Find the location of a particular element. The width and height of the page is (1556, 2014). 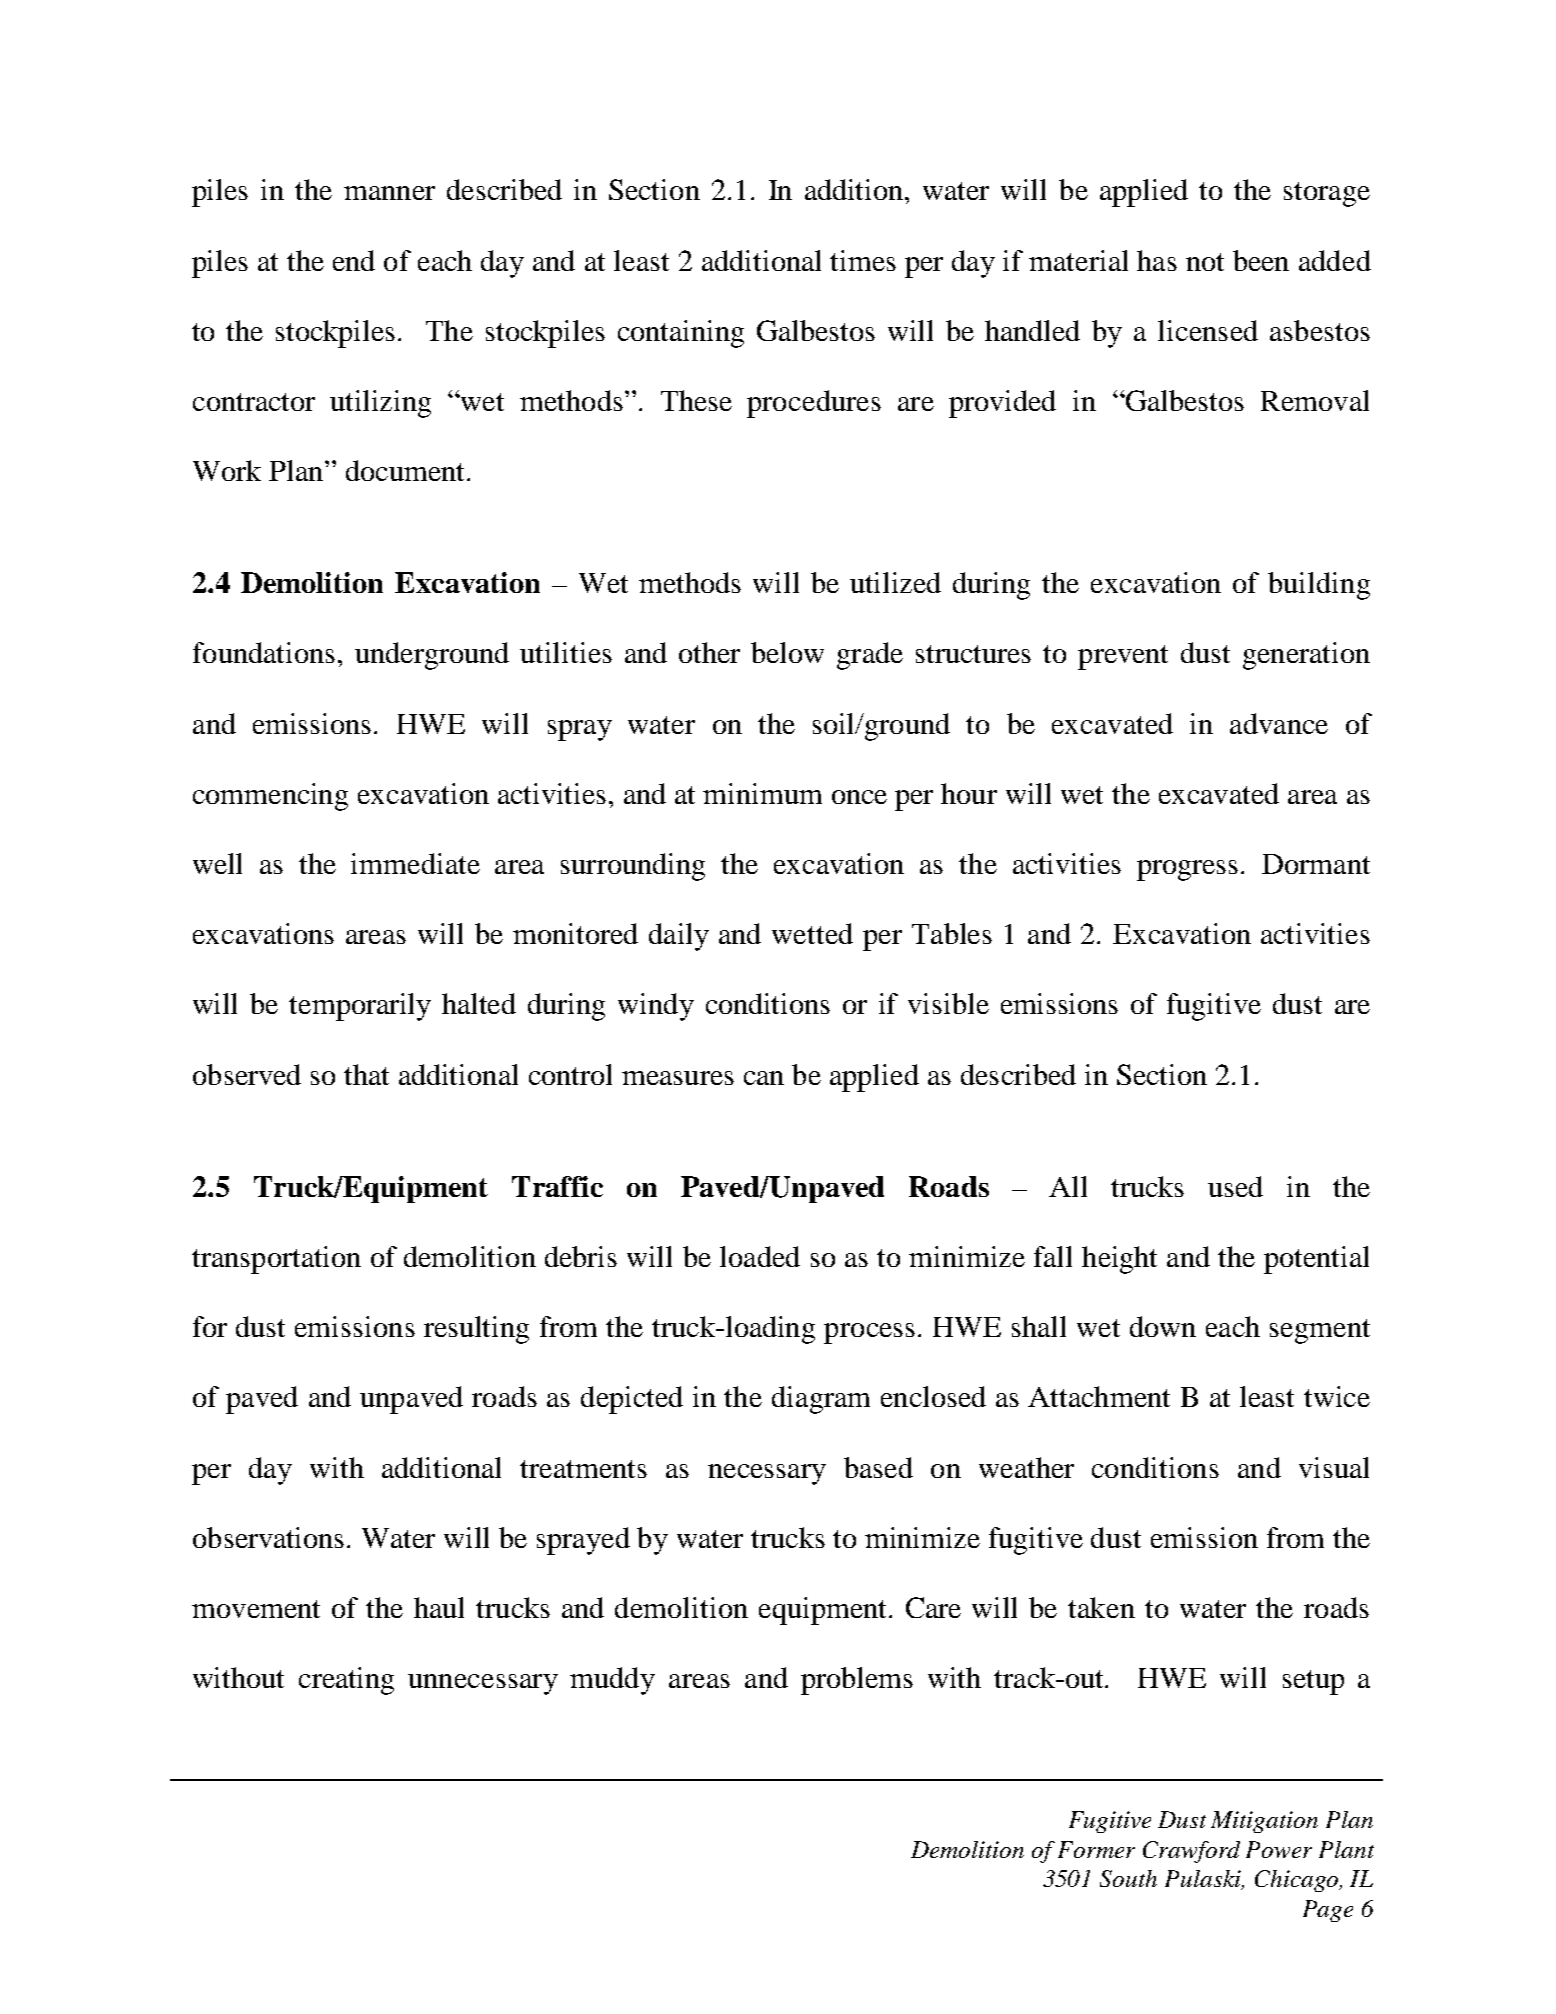

end is located at coordinates (354, 260).
